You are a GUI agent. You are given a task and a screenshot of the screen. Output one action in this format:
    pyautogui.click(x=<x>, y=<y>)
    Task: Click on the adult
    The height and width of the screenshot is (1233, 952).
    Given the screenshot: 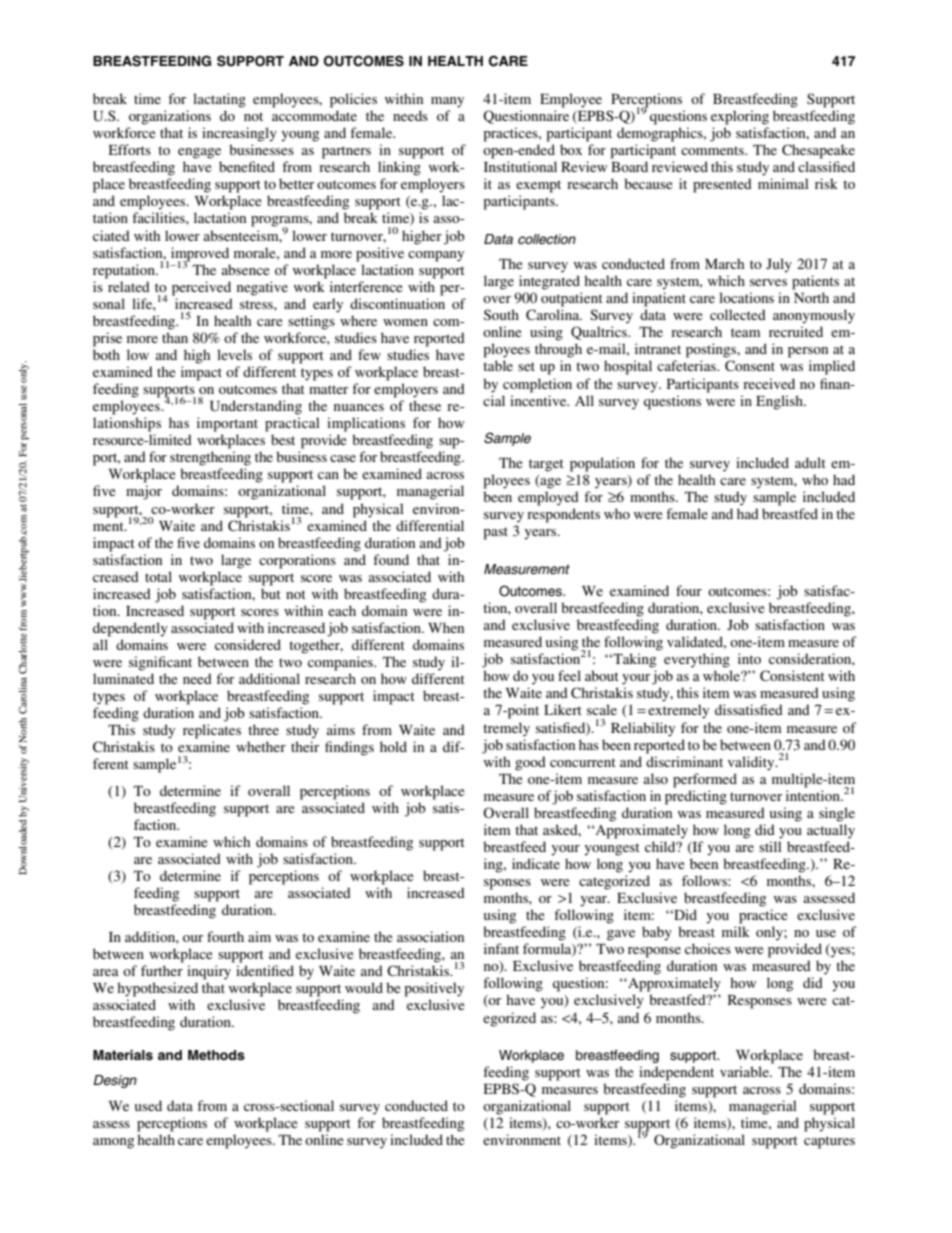 What is the action you would take?
    pyautogui.click(x=810, y=462)
